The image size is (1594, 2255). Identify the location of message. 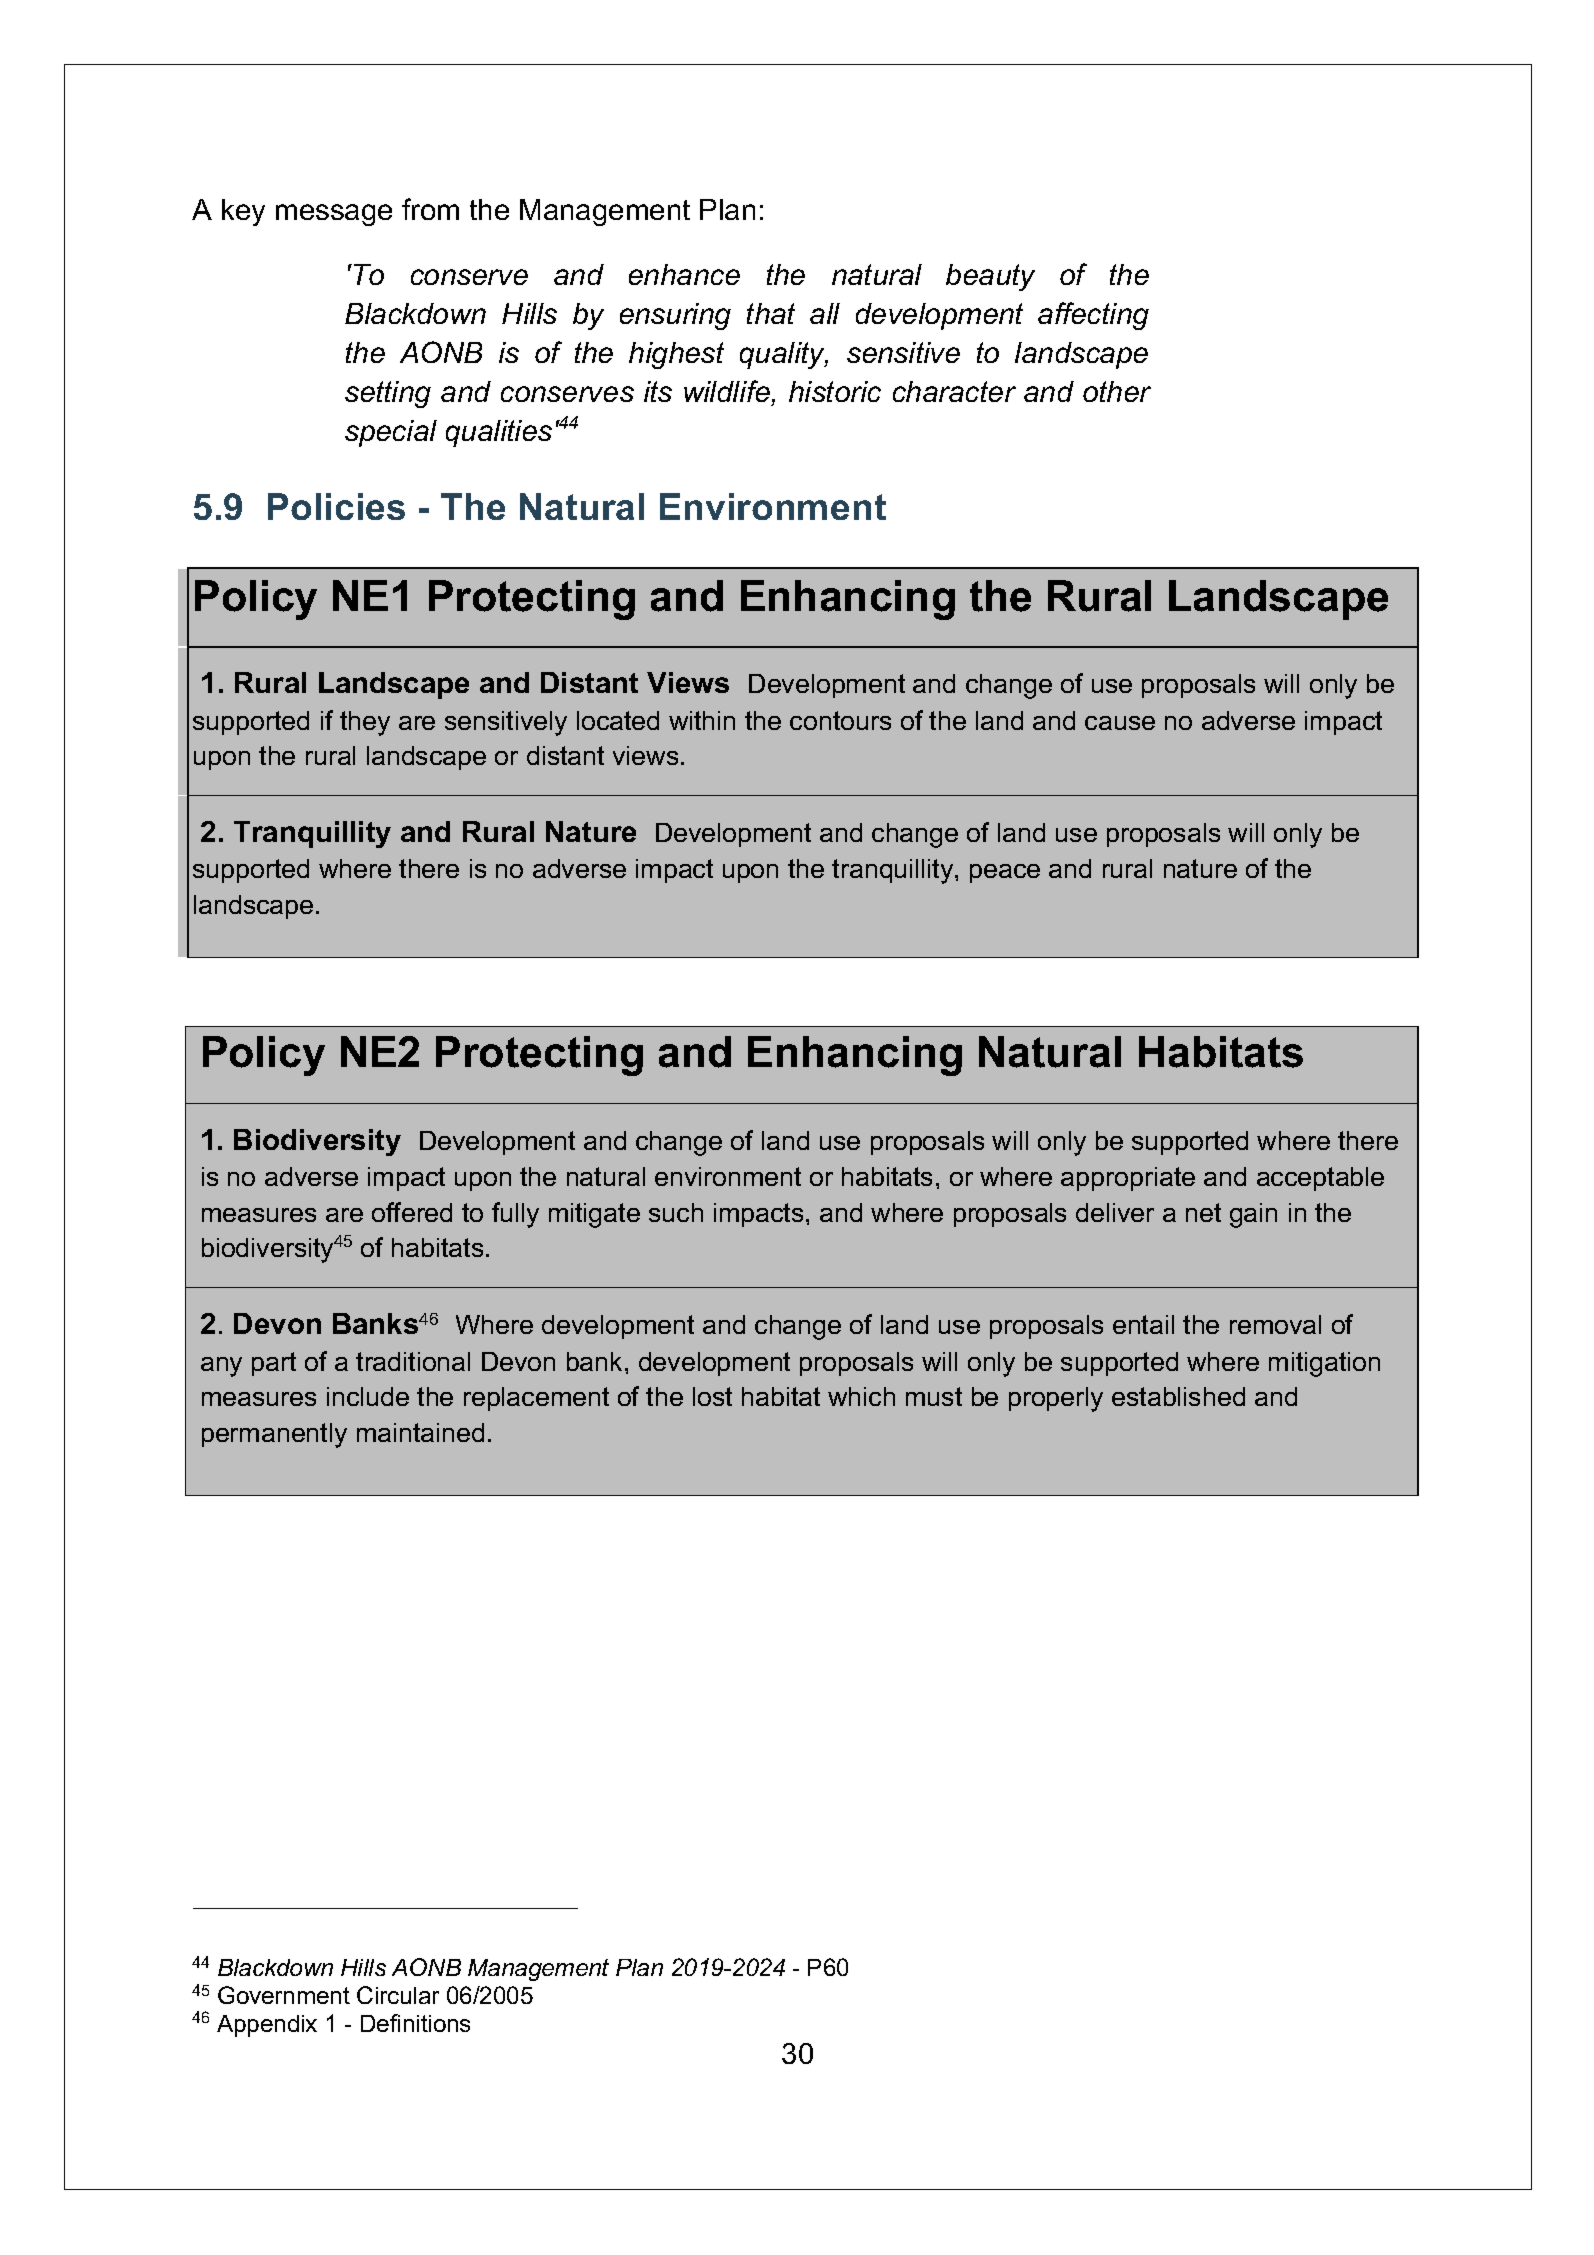
(334, 215).
